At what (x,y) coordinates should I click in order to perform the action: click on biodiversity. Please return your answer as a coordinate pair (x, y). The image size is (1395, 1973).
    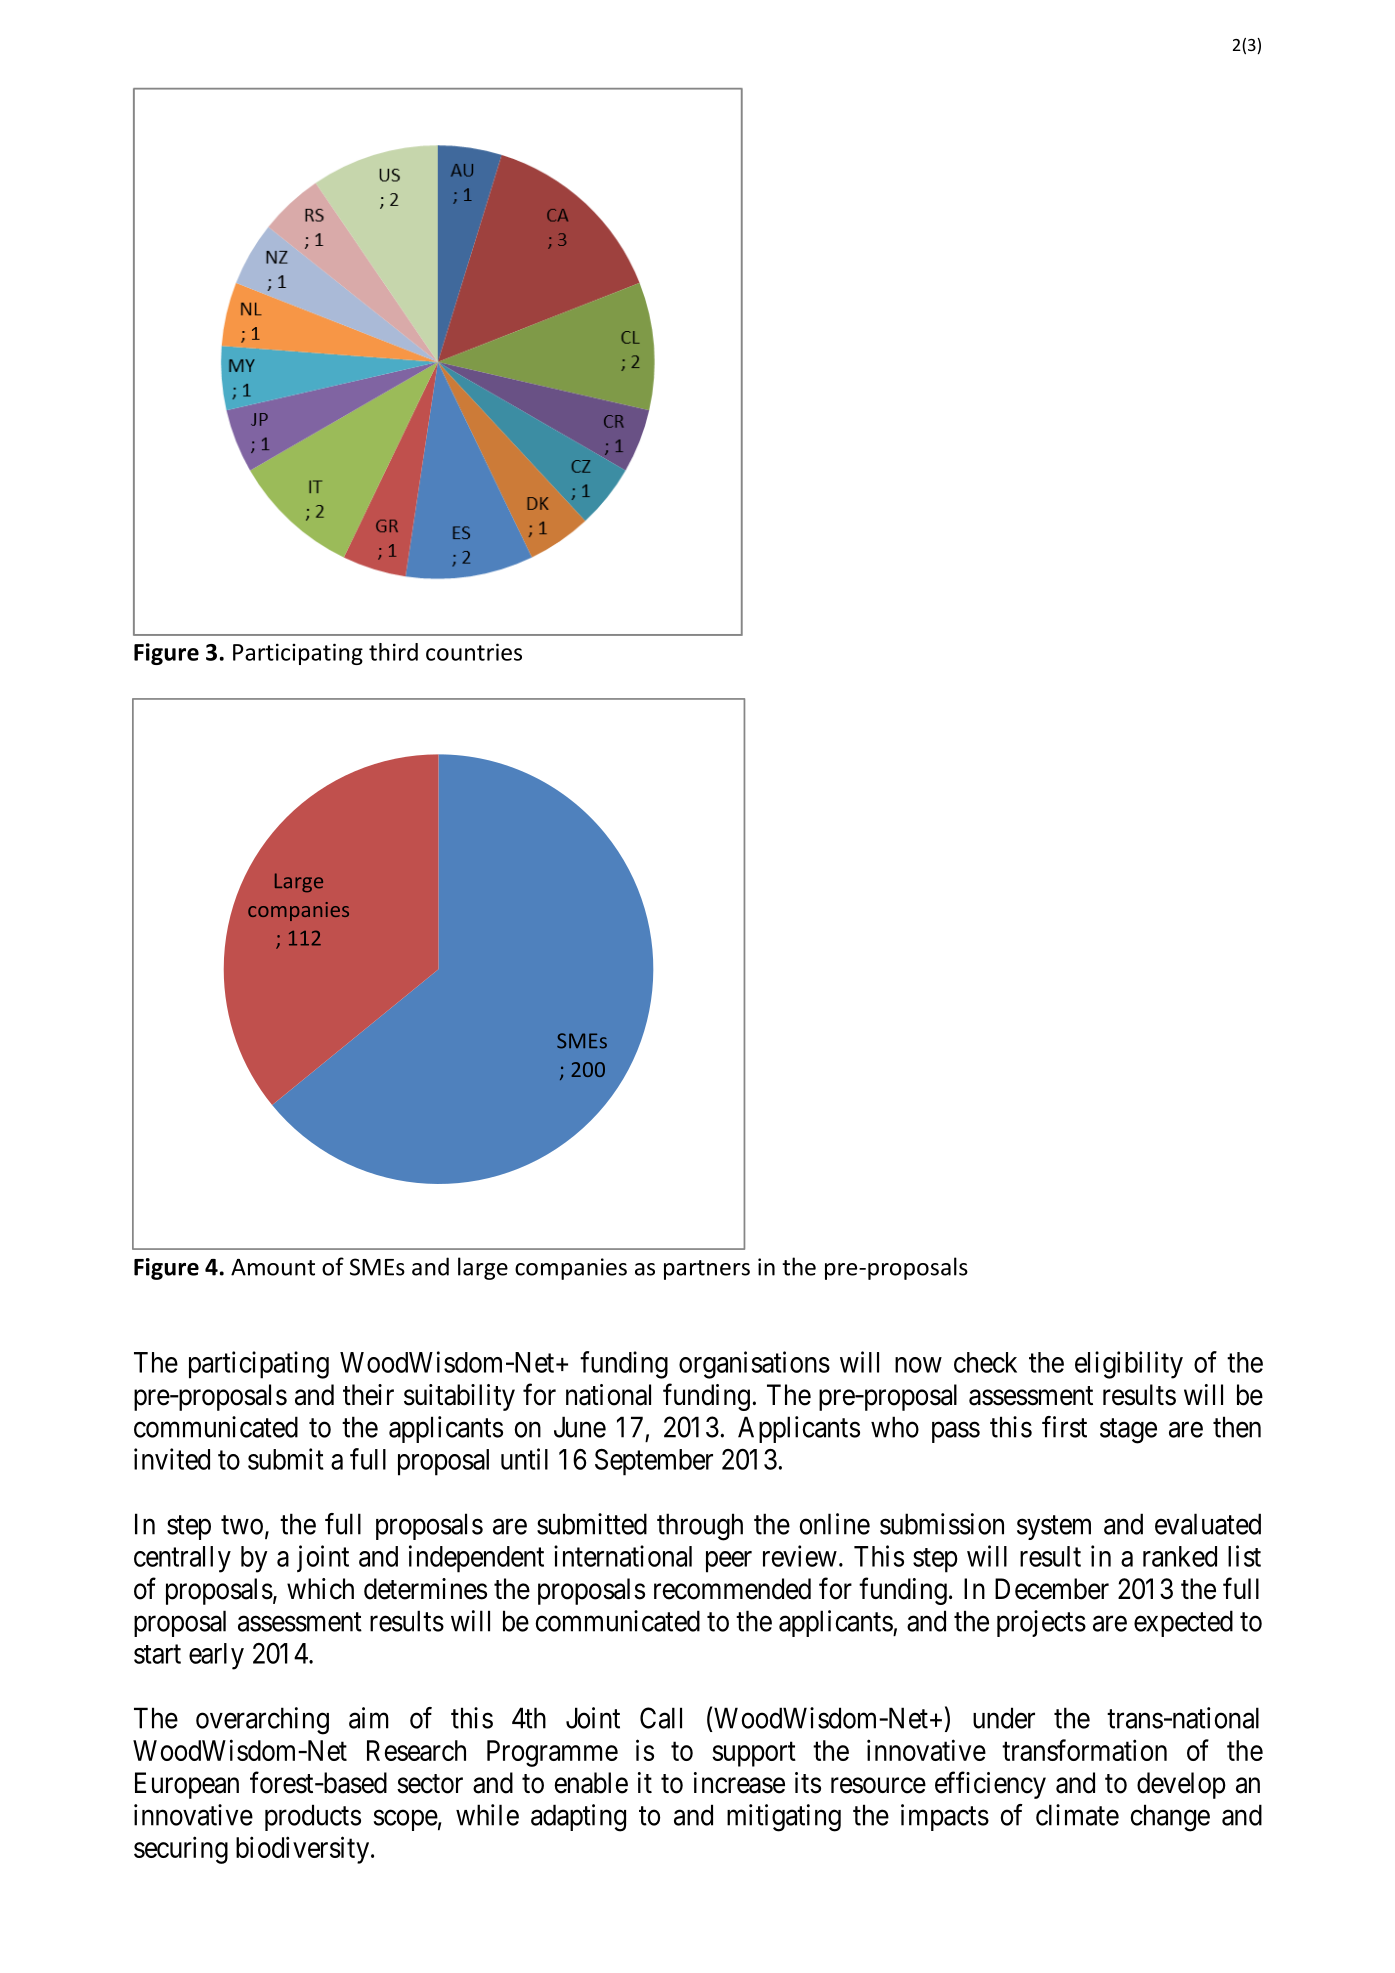
    Looking at the image, I should click on (302, 1850).
